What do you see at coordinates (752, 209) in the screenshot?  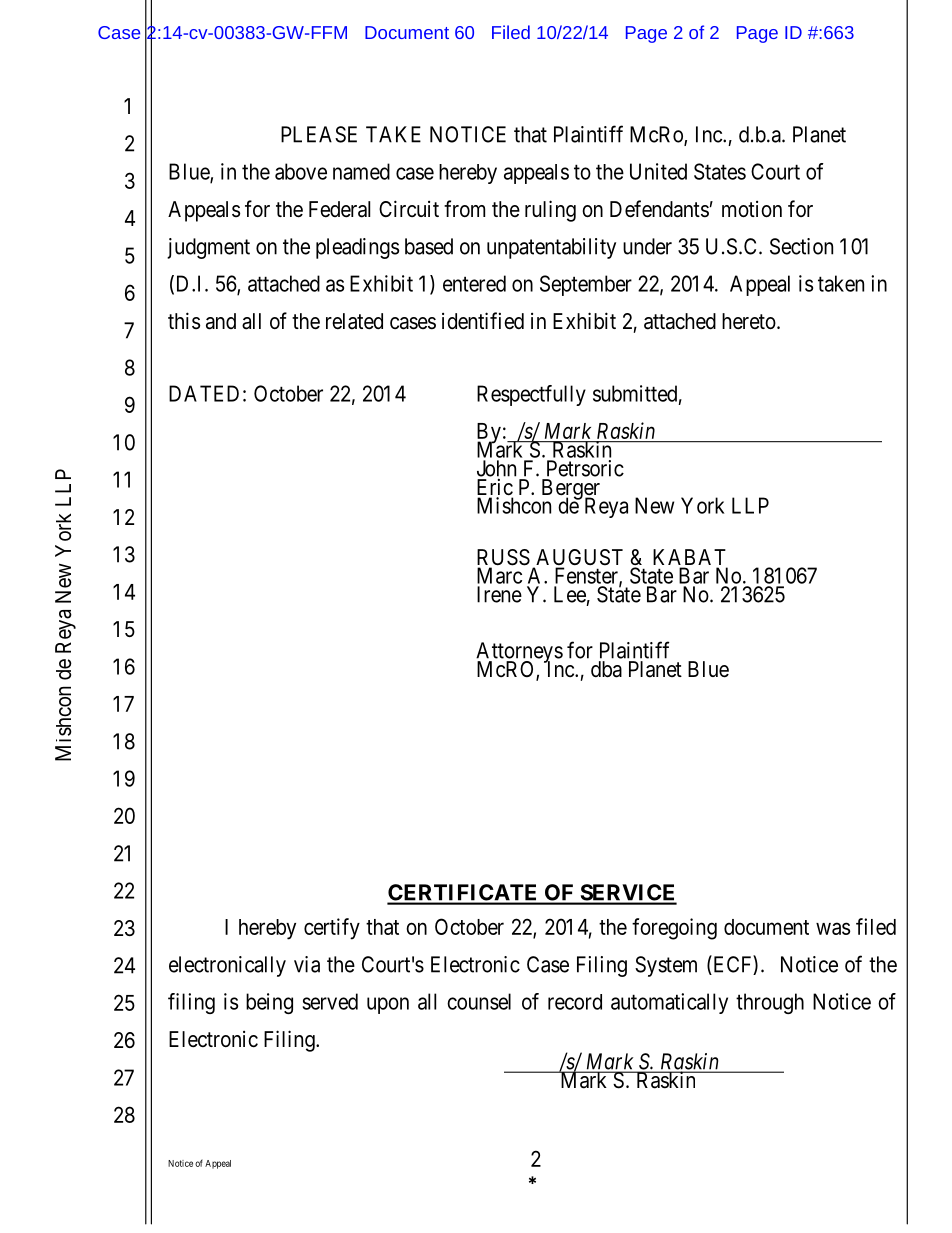 I see `motion` at bounding box center [752, 209].
